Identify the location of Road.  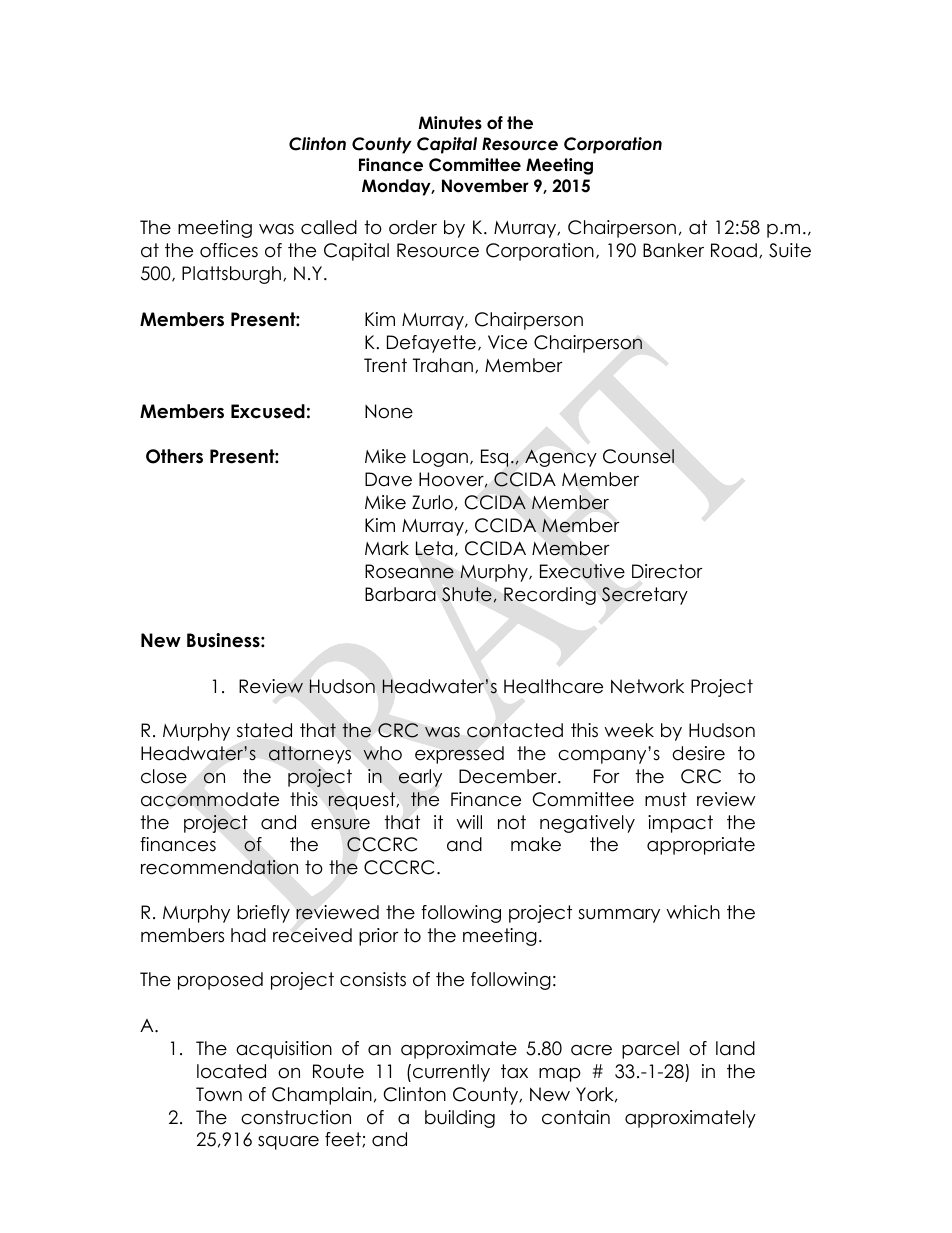
(734, 250).
